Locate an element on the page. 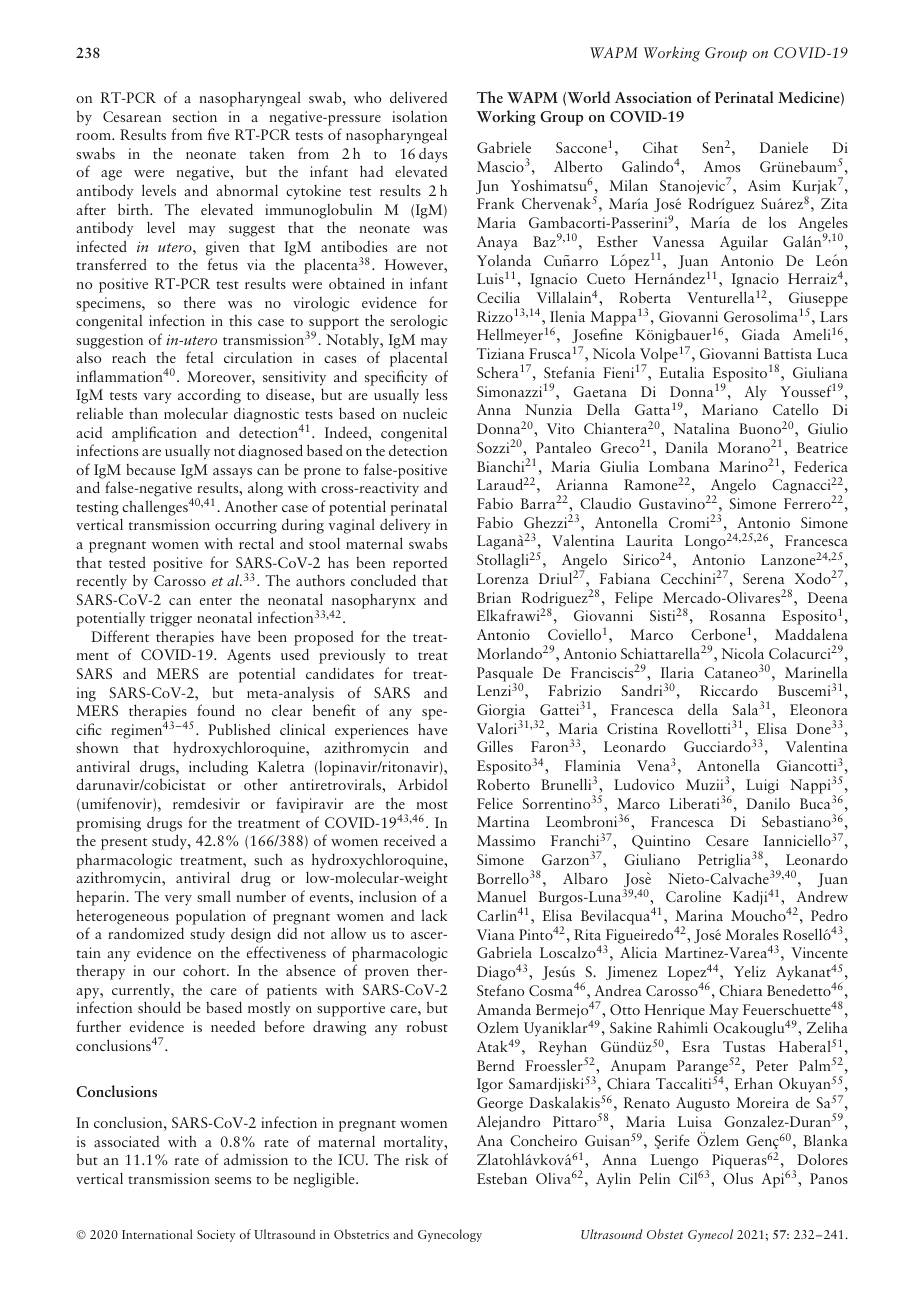 This image has width=924, height=1308. days is located at coordinates (433, 155).
